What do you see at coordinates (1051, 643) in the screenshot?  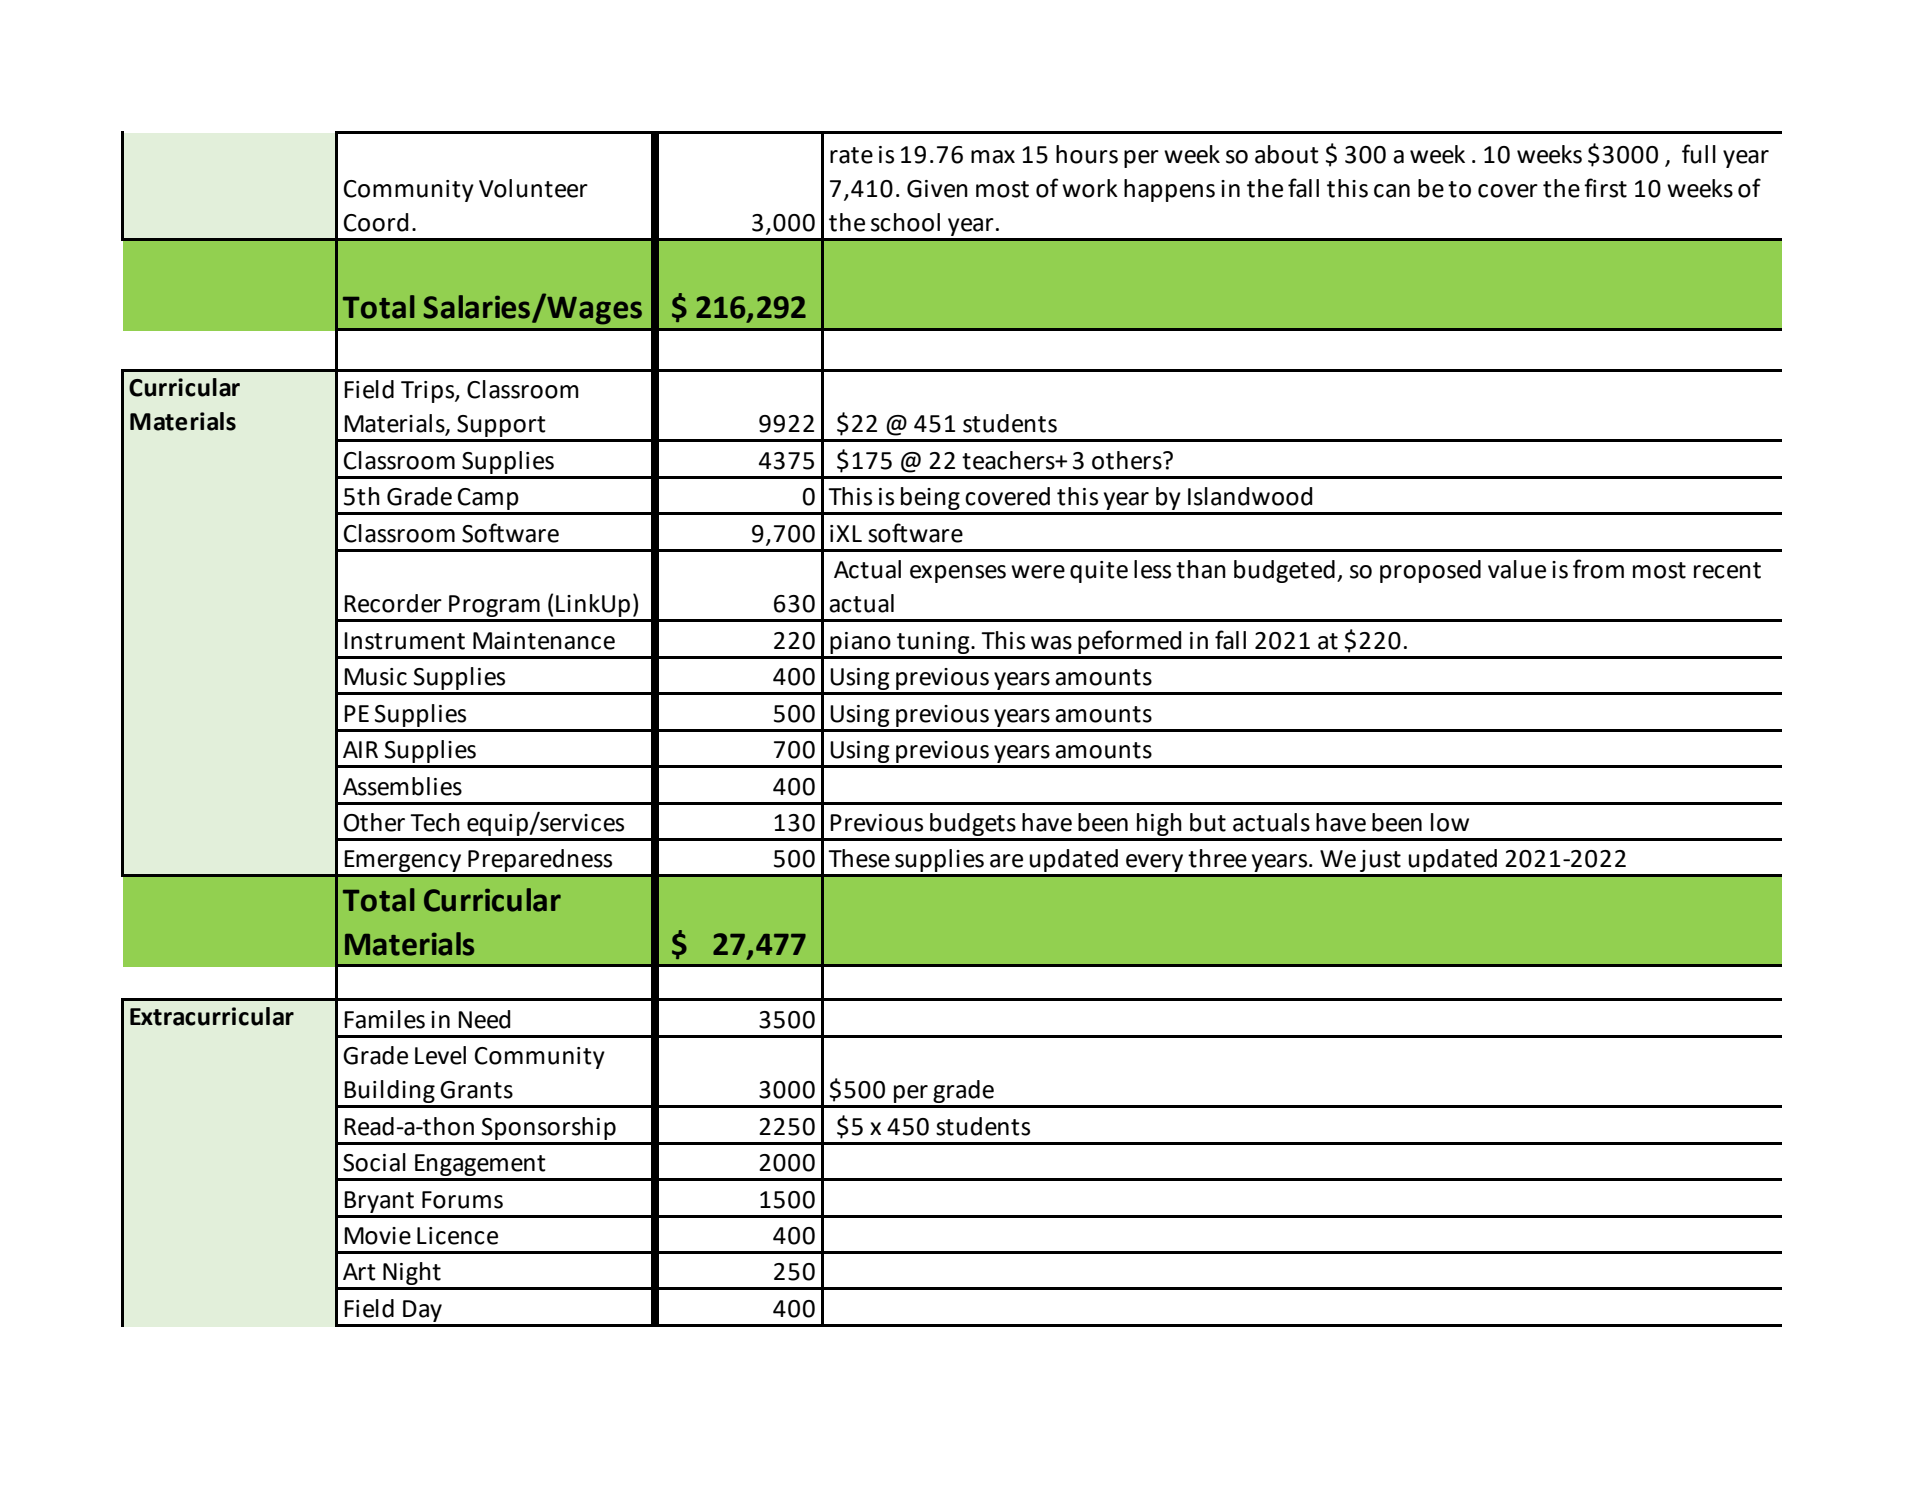 I see `was` at bounding box center [1051, 643].
